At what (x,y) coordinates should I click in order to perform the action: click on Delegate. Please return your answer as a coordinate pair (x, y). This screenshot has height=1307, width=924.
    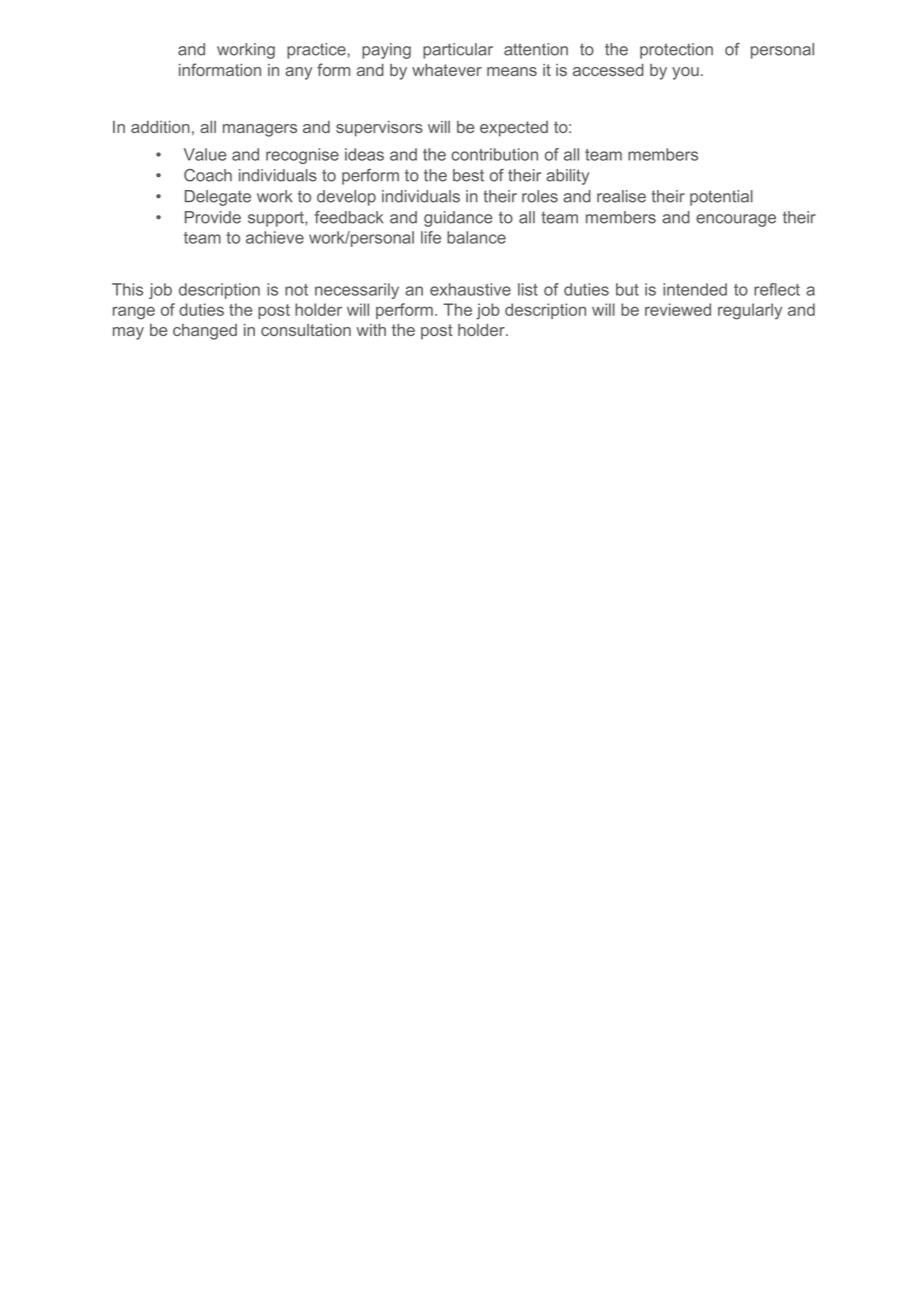
    Looking at the image, I should click on (218, 198).
